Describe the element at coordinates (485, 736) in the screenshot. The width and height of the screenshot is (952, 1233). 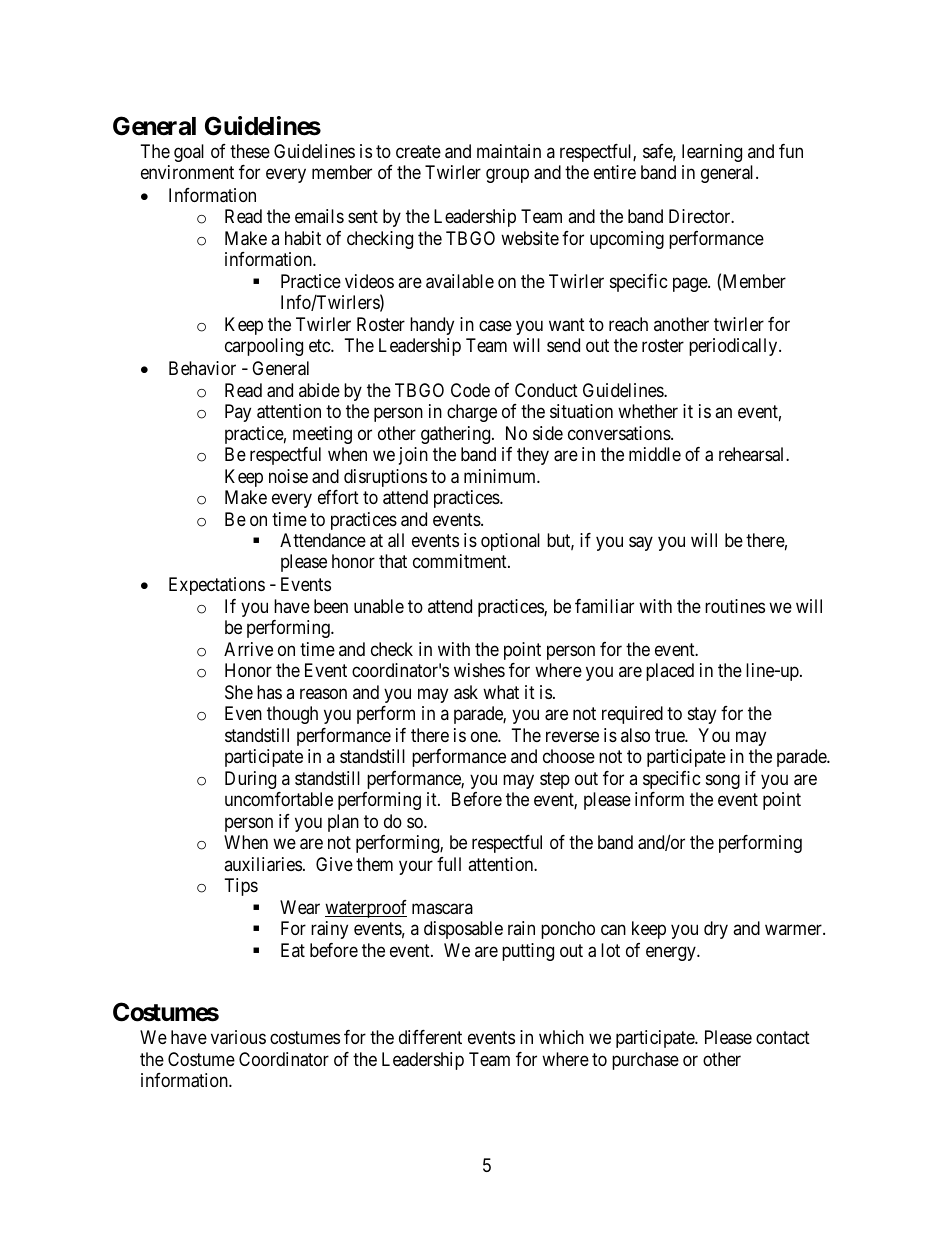
I see `one` at that location.
